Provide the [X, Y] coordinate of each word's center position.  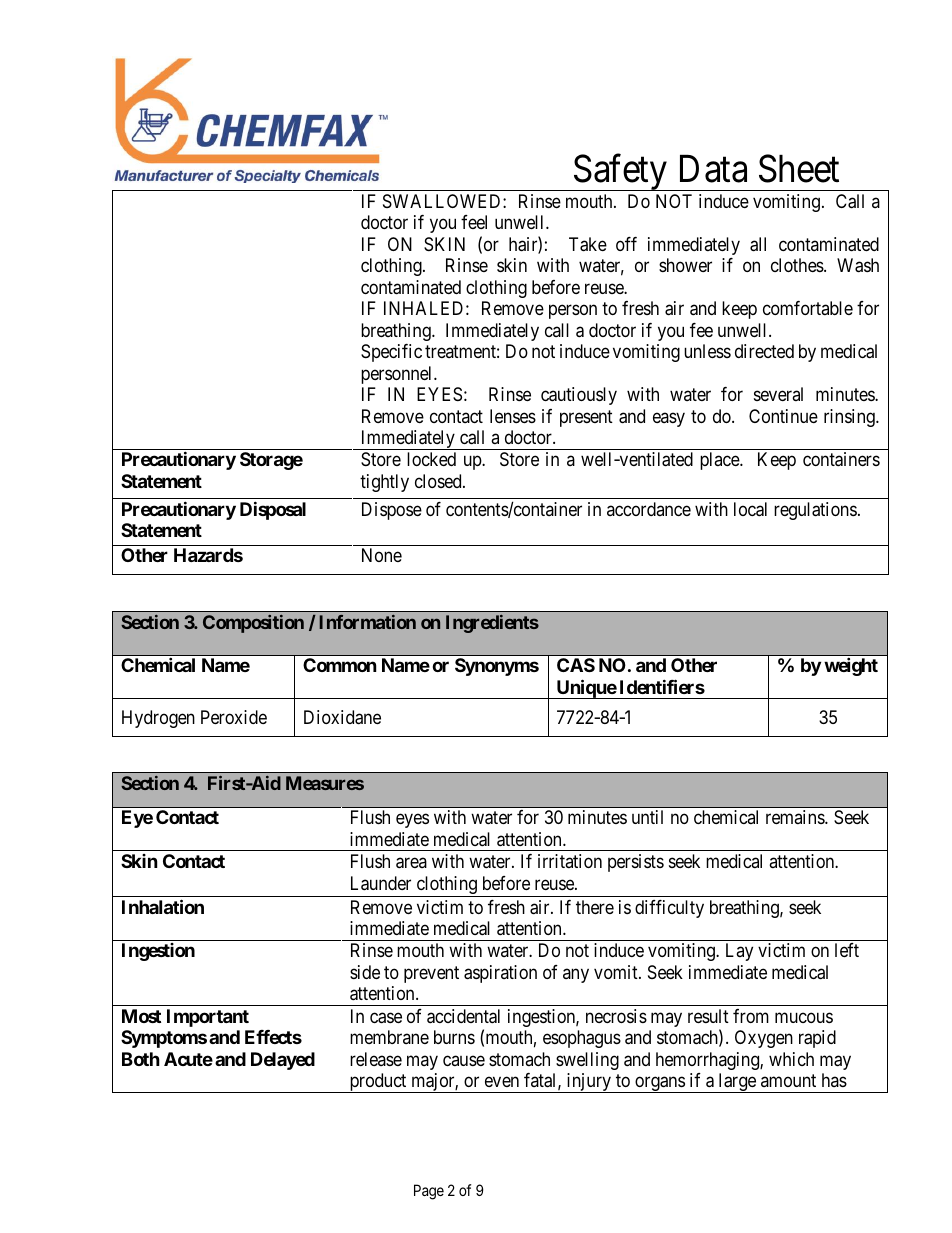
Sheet [799, 168]
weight [851, 666]
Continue [783, 416]
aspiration [500, 974]
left [847, 950]
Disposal [273, 510]
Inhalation [163, 906]
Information [368, 622]
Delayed [283, 1061]
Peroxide [234, 717]
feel [474, 222]
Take [588, 244]
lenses [513, 416]
